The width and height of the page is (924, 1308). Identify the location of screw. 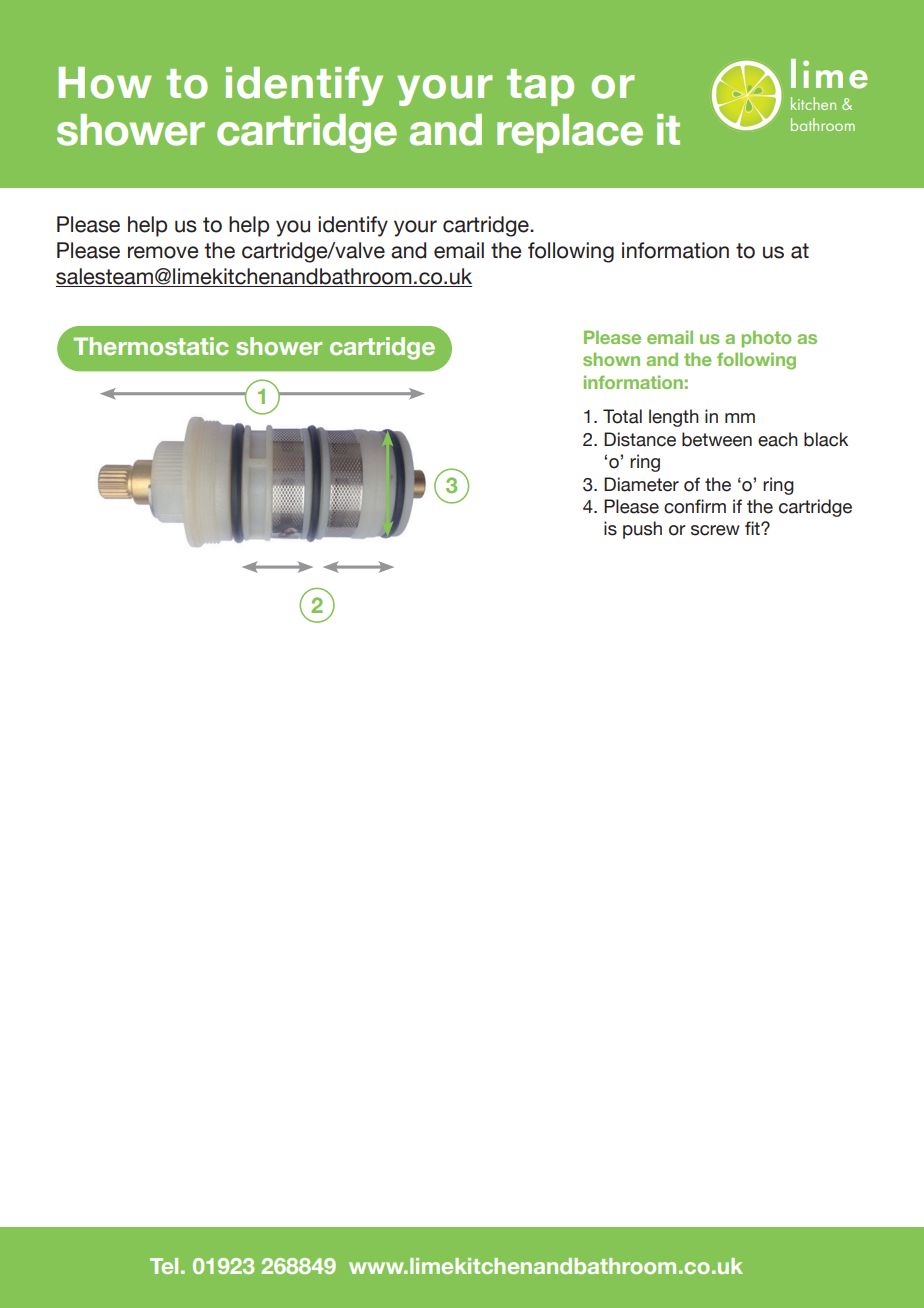
(715, 530).
